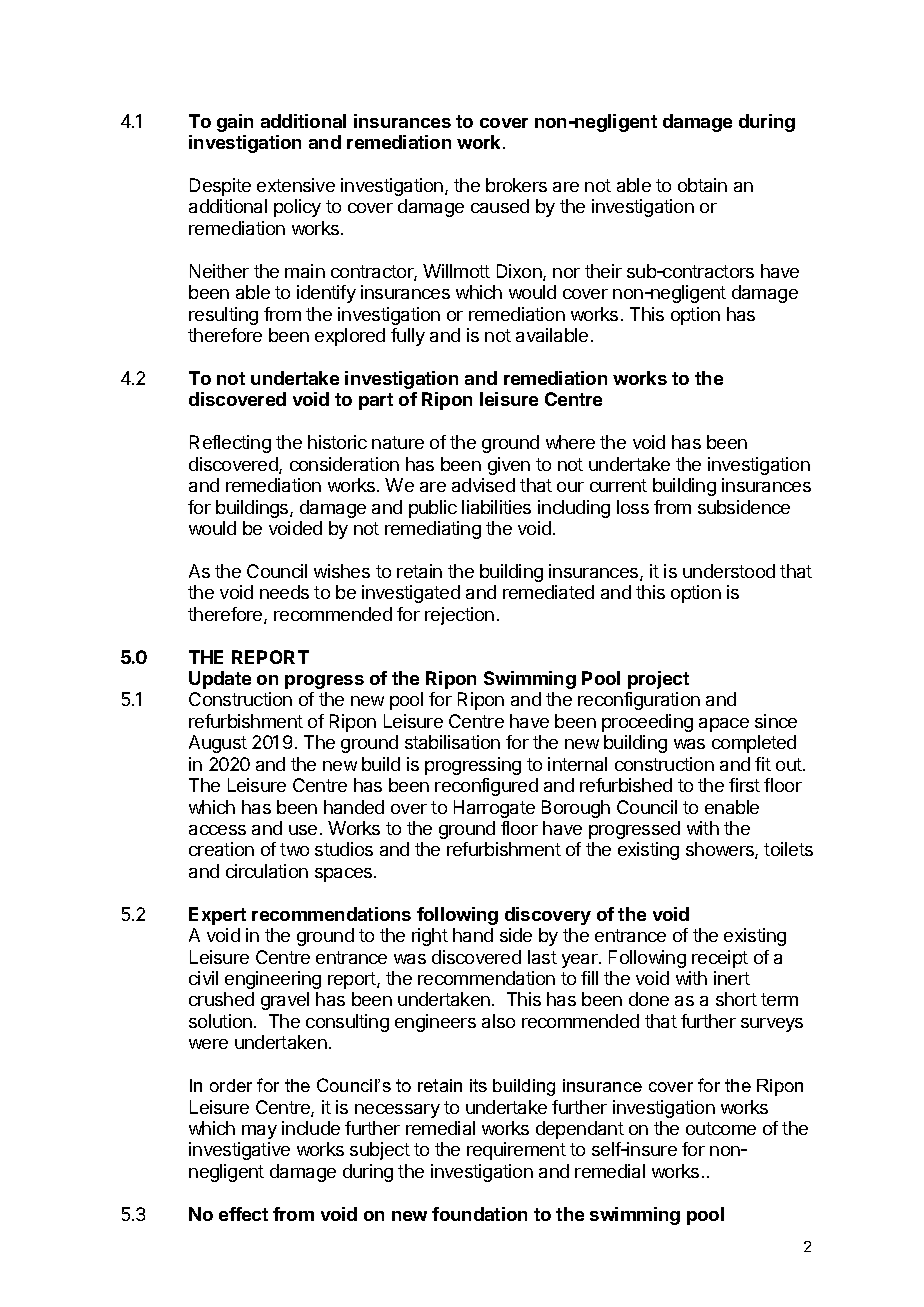  What do you see at coordinates (618, 485) in the screenshot?
I see `current` at bounding box center [618, 485].
